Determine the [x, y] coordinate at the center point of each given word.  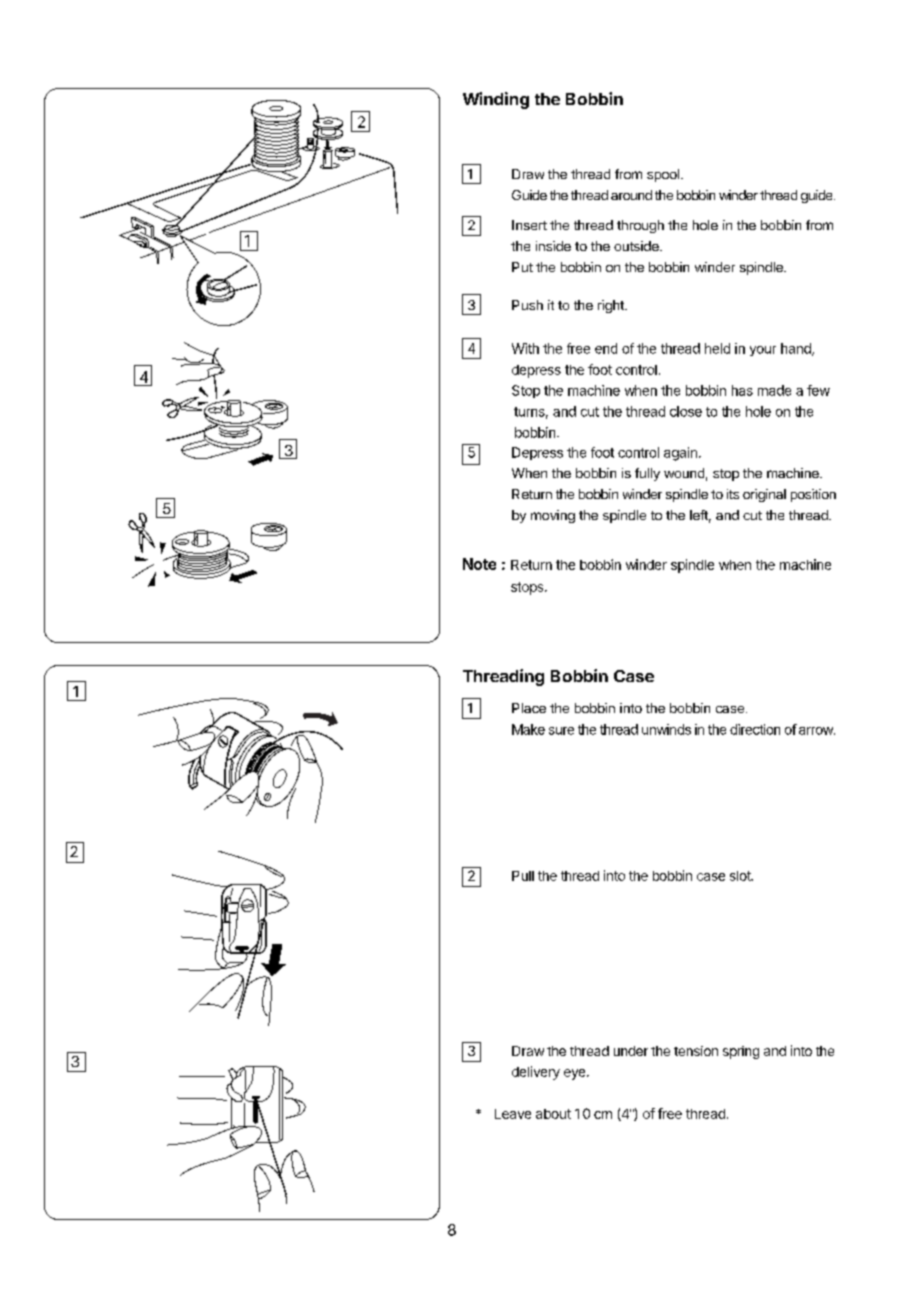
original [764, 495]
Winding [496, 100]
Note [479, 564]
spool [663, 175]
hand [797, 349]
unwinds [666, 729]
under [631, 1051]
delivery [536, 1073]
